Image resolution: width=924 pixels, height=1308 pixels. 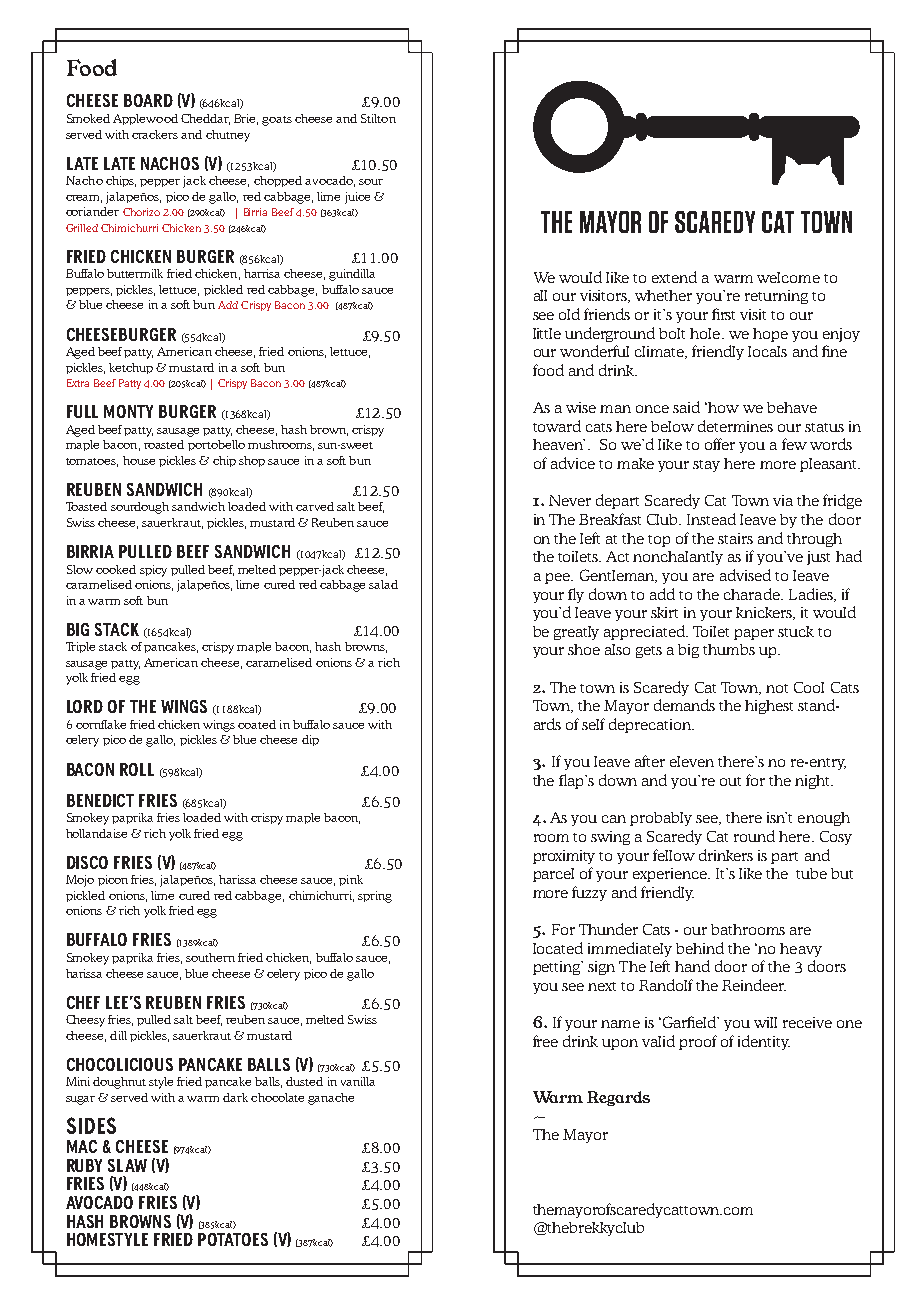 What do you see at coordinates (378, 118) in the page?
I see `Stilton` at bounding box center [378, 118].
